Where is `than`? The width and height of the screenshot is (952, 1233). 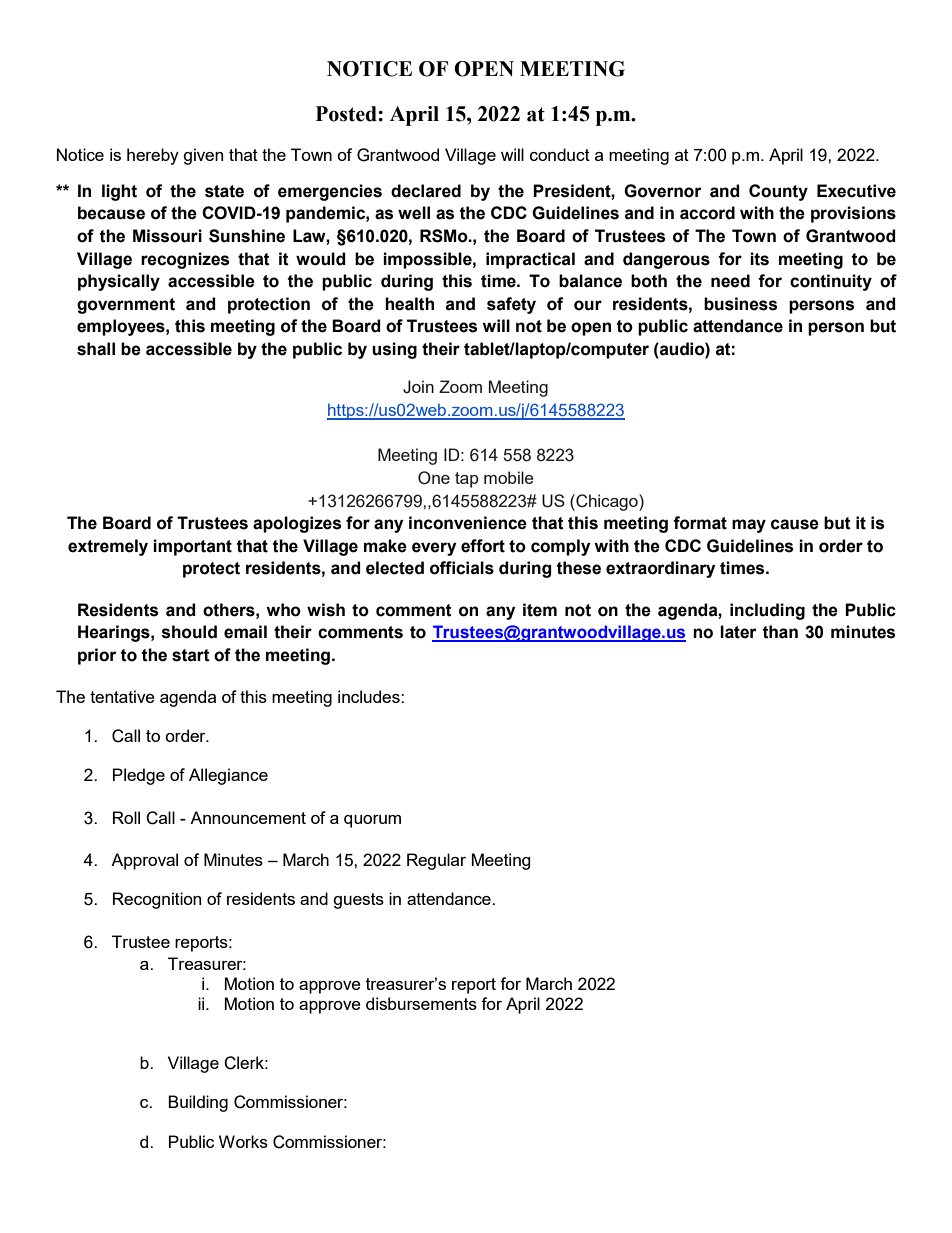
than is located at coordinates (780, 632).
